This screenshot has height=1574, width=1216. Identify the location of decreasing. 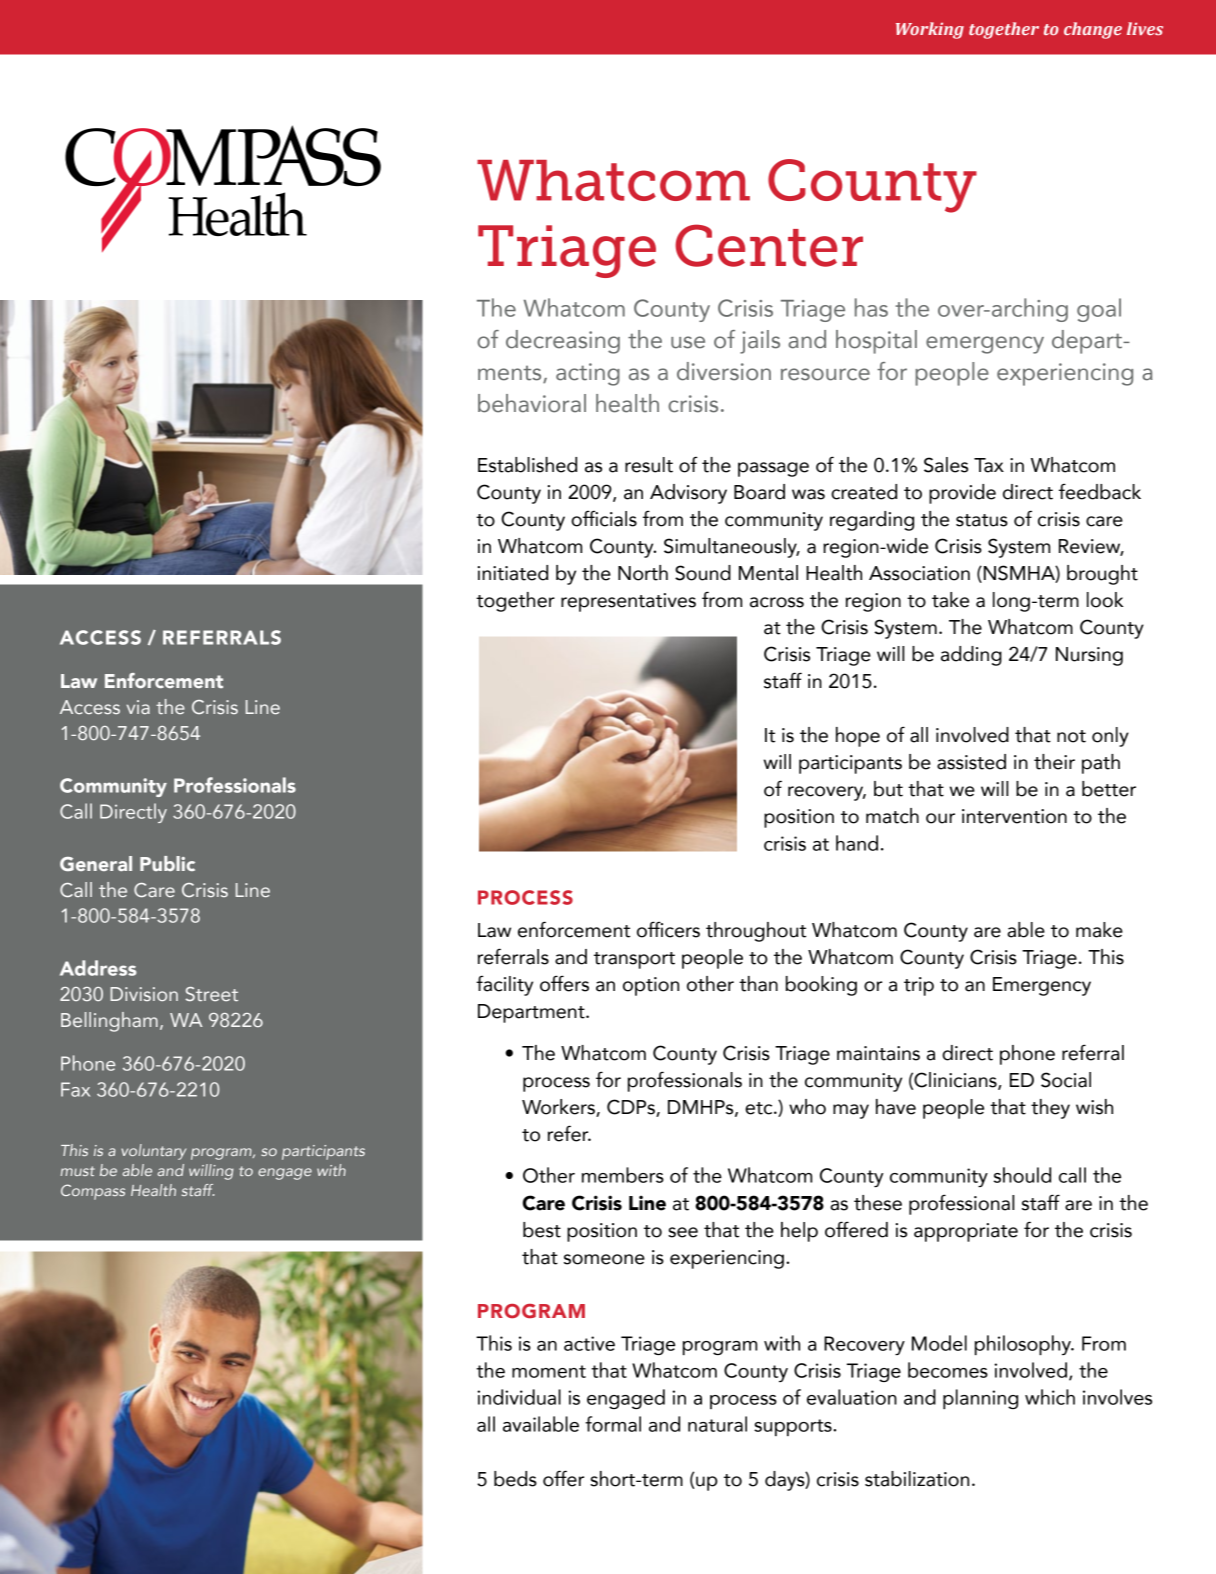
(563, 342).
